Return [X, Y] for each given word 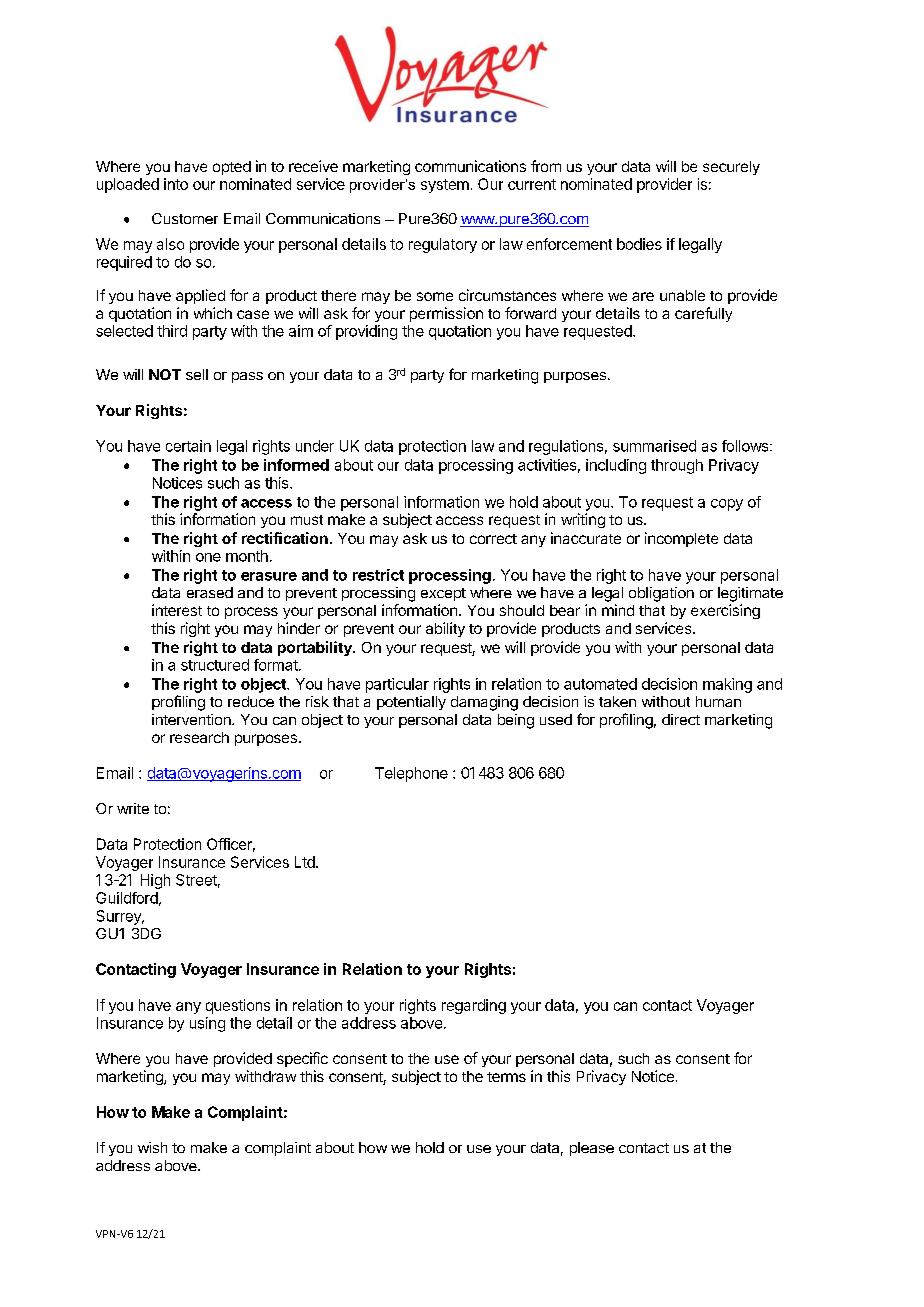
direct [681, 719]
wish [152, 1147]
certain [188, 446]
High [155, 881]
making [727, 685]
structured [215, 665]
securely [731, 168]
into [176, 184]
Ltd [306, 862]
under [315, 446]
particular [397, 685]
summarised [654, 446]
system [445, 186]
